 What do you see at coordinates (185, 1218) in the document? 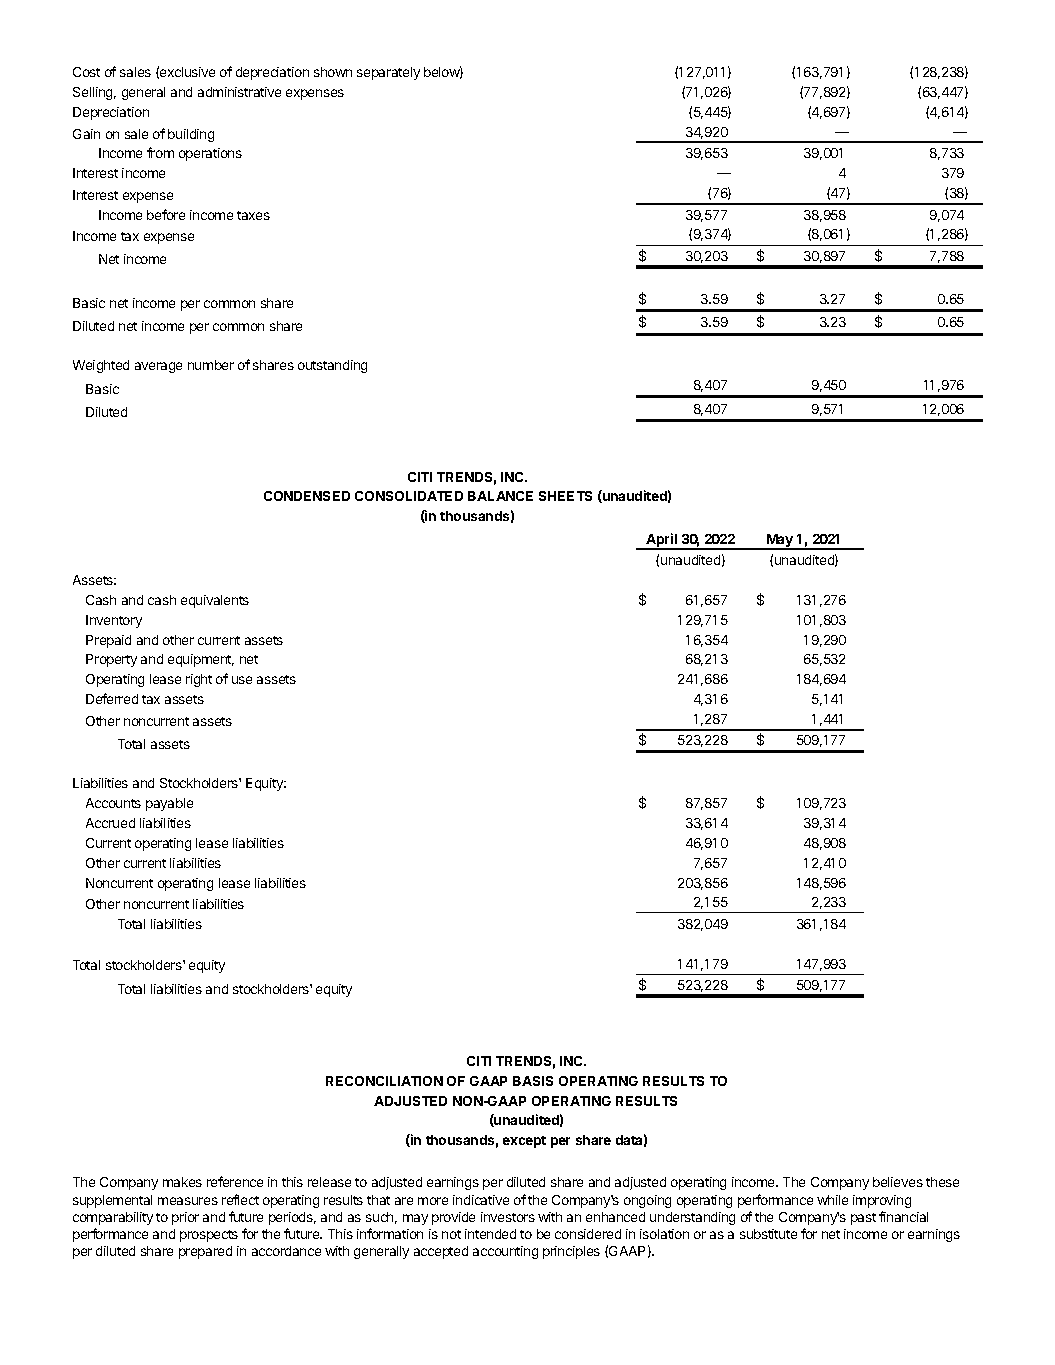
I see `prior` at bounding box center [185, 1218].
